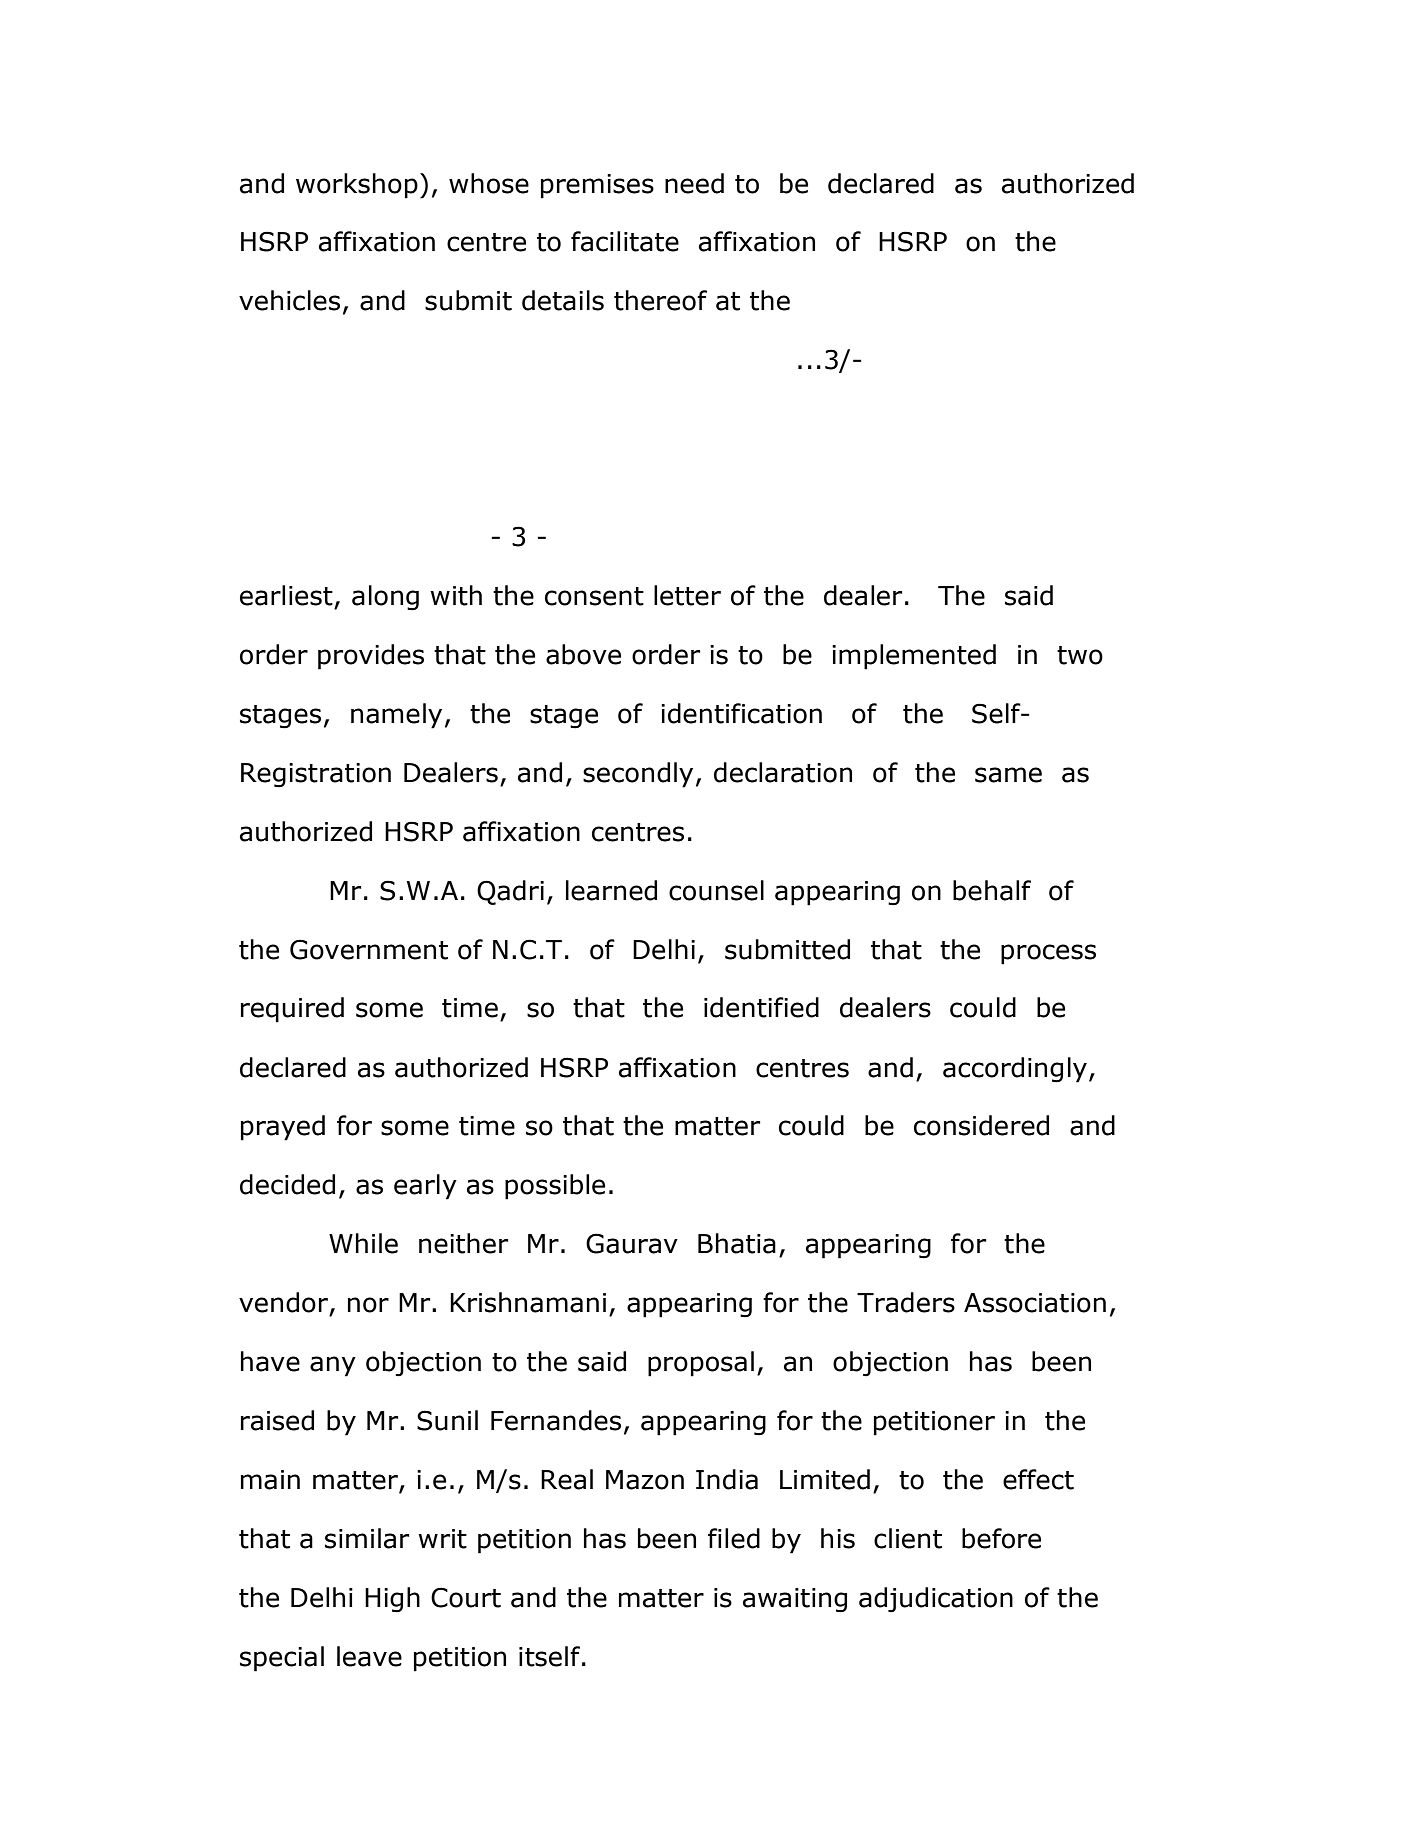 The height and width of the screenshot is (1839, 1421). What do you see at coordinates (425, 1187) in the screenshot?
I see `early` at bounding box center [425, 1187].
